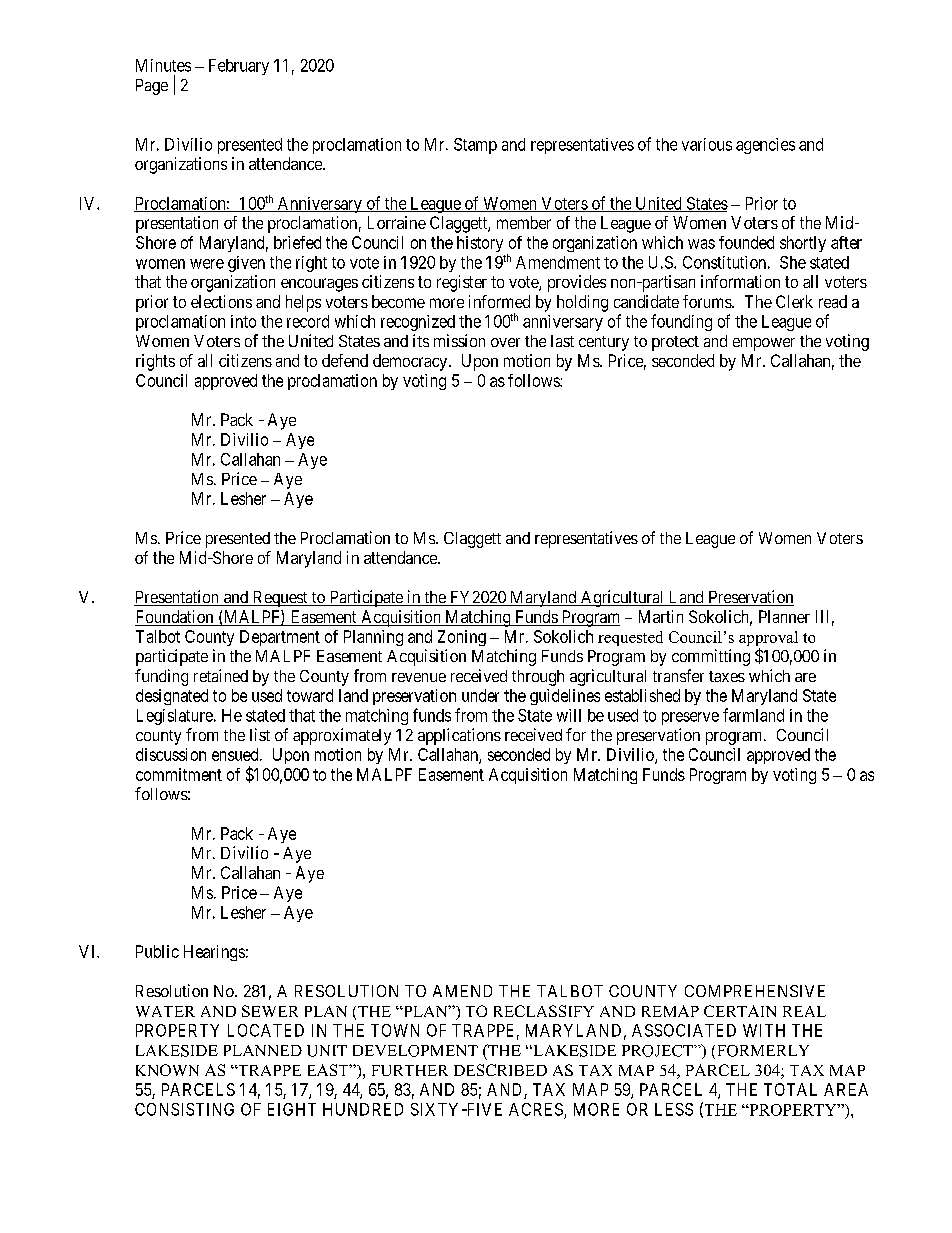 The width and height of the screenshot is (952, 1233). Describe the element at coordinates (184, 1109) in the screenshot. I see `CONSISTING` at that location.
